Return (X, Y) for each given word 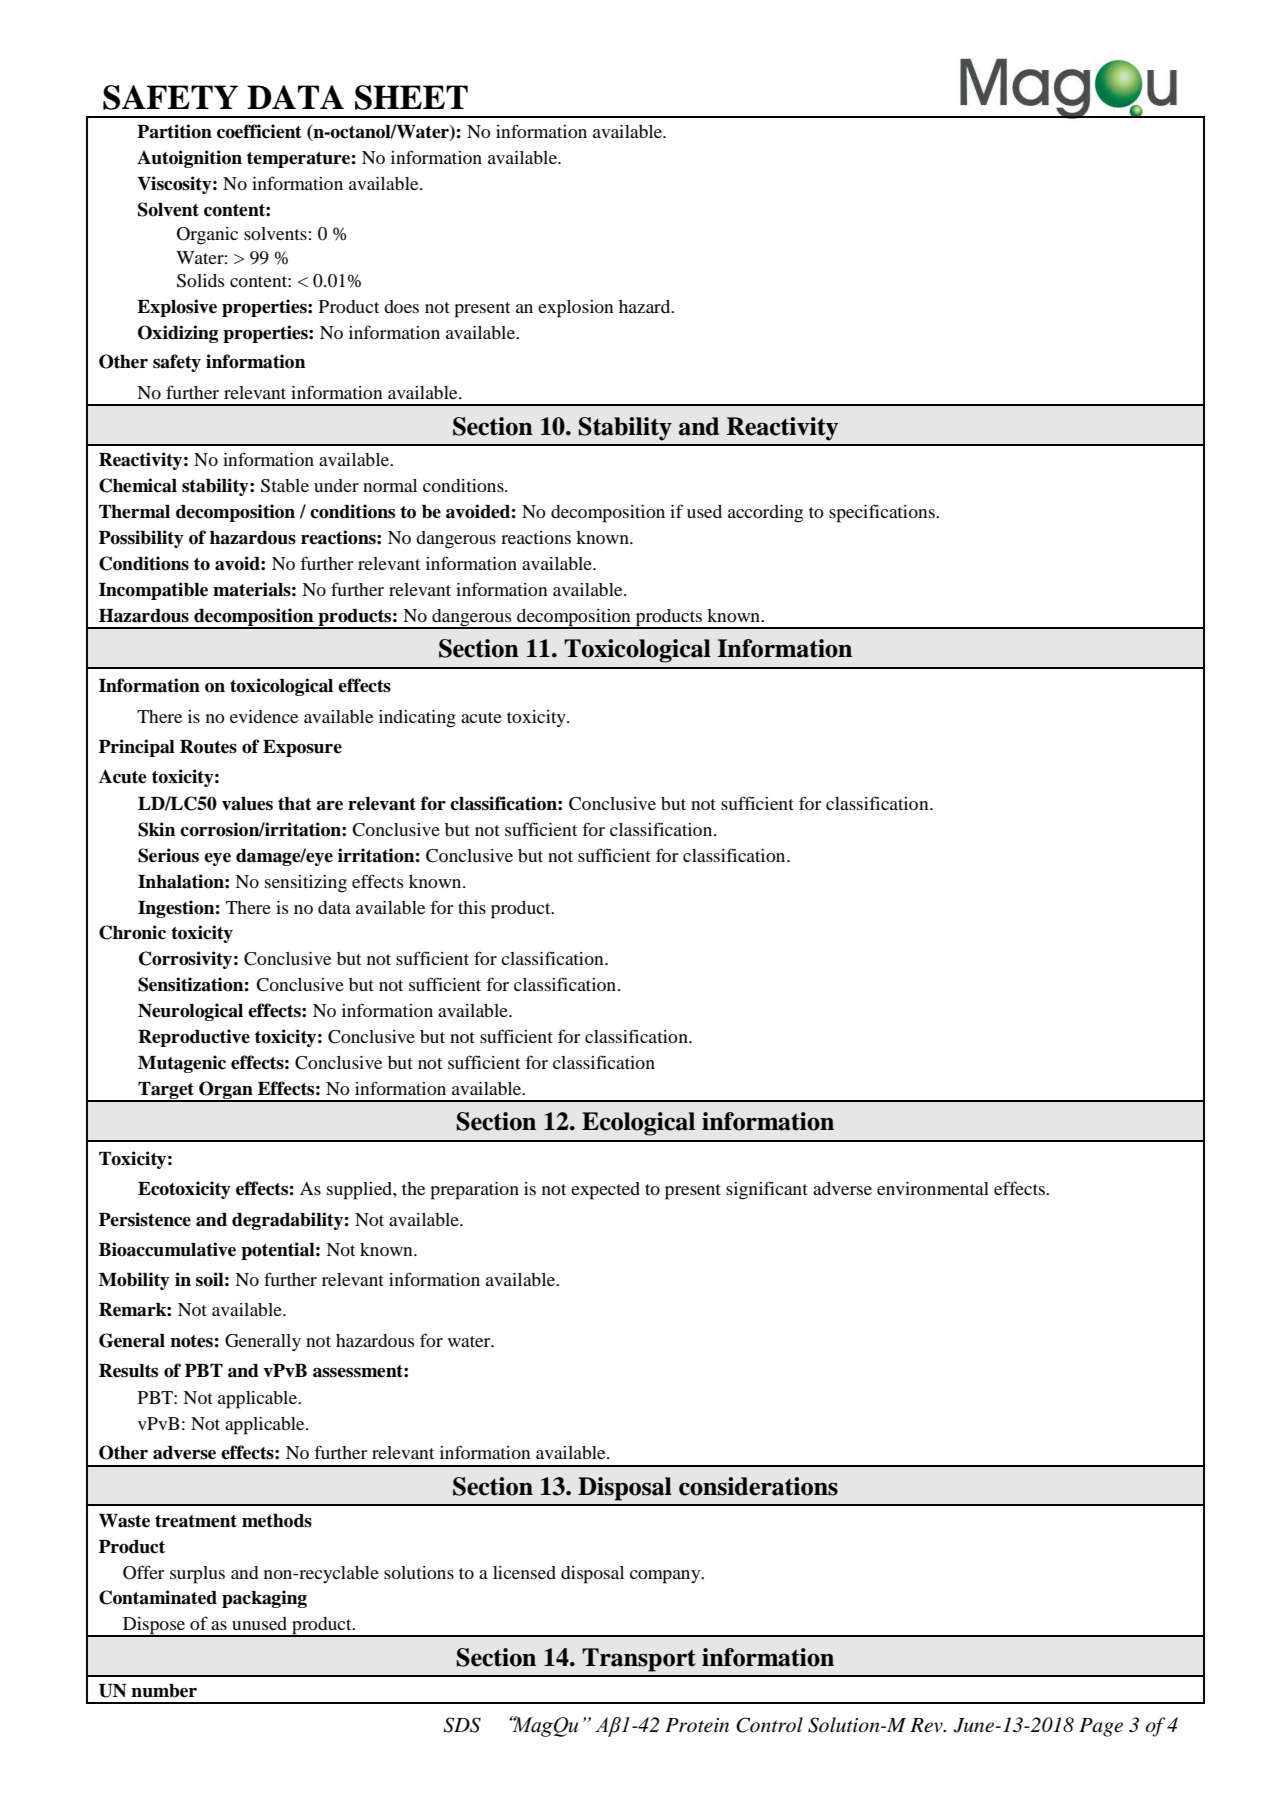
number (164, 1691)
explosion (575, 309)
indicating (417, 719)
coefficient (259, 131)
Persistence (145, 1219)
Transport (639, 1660)
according (765, 514)
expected (605, 1191)
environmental (933, 1188)
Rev (927, 1725)
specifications (883, 513)
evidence (264, 716)
